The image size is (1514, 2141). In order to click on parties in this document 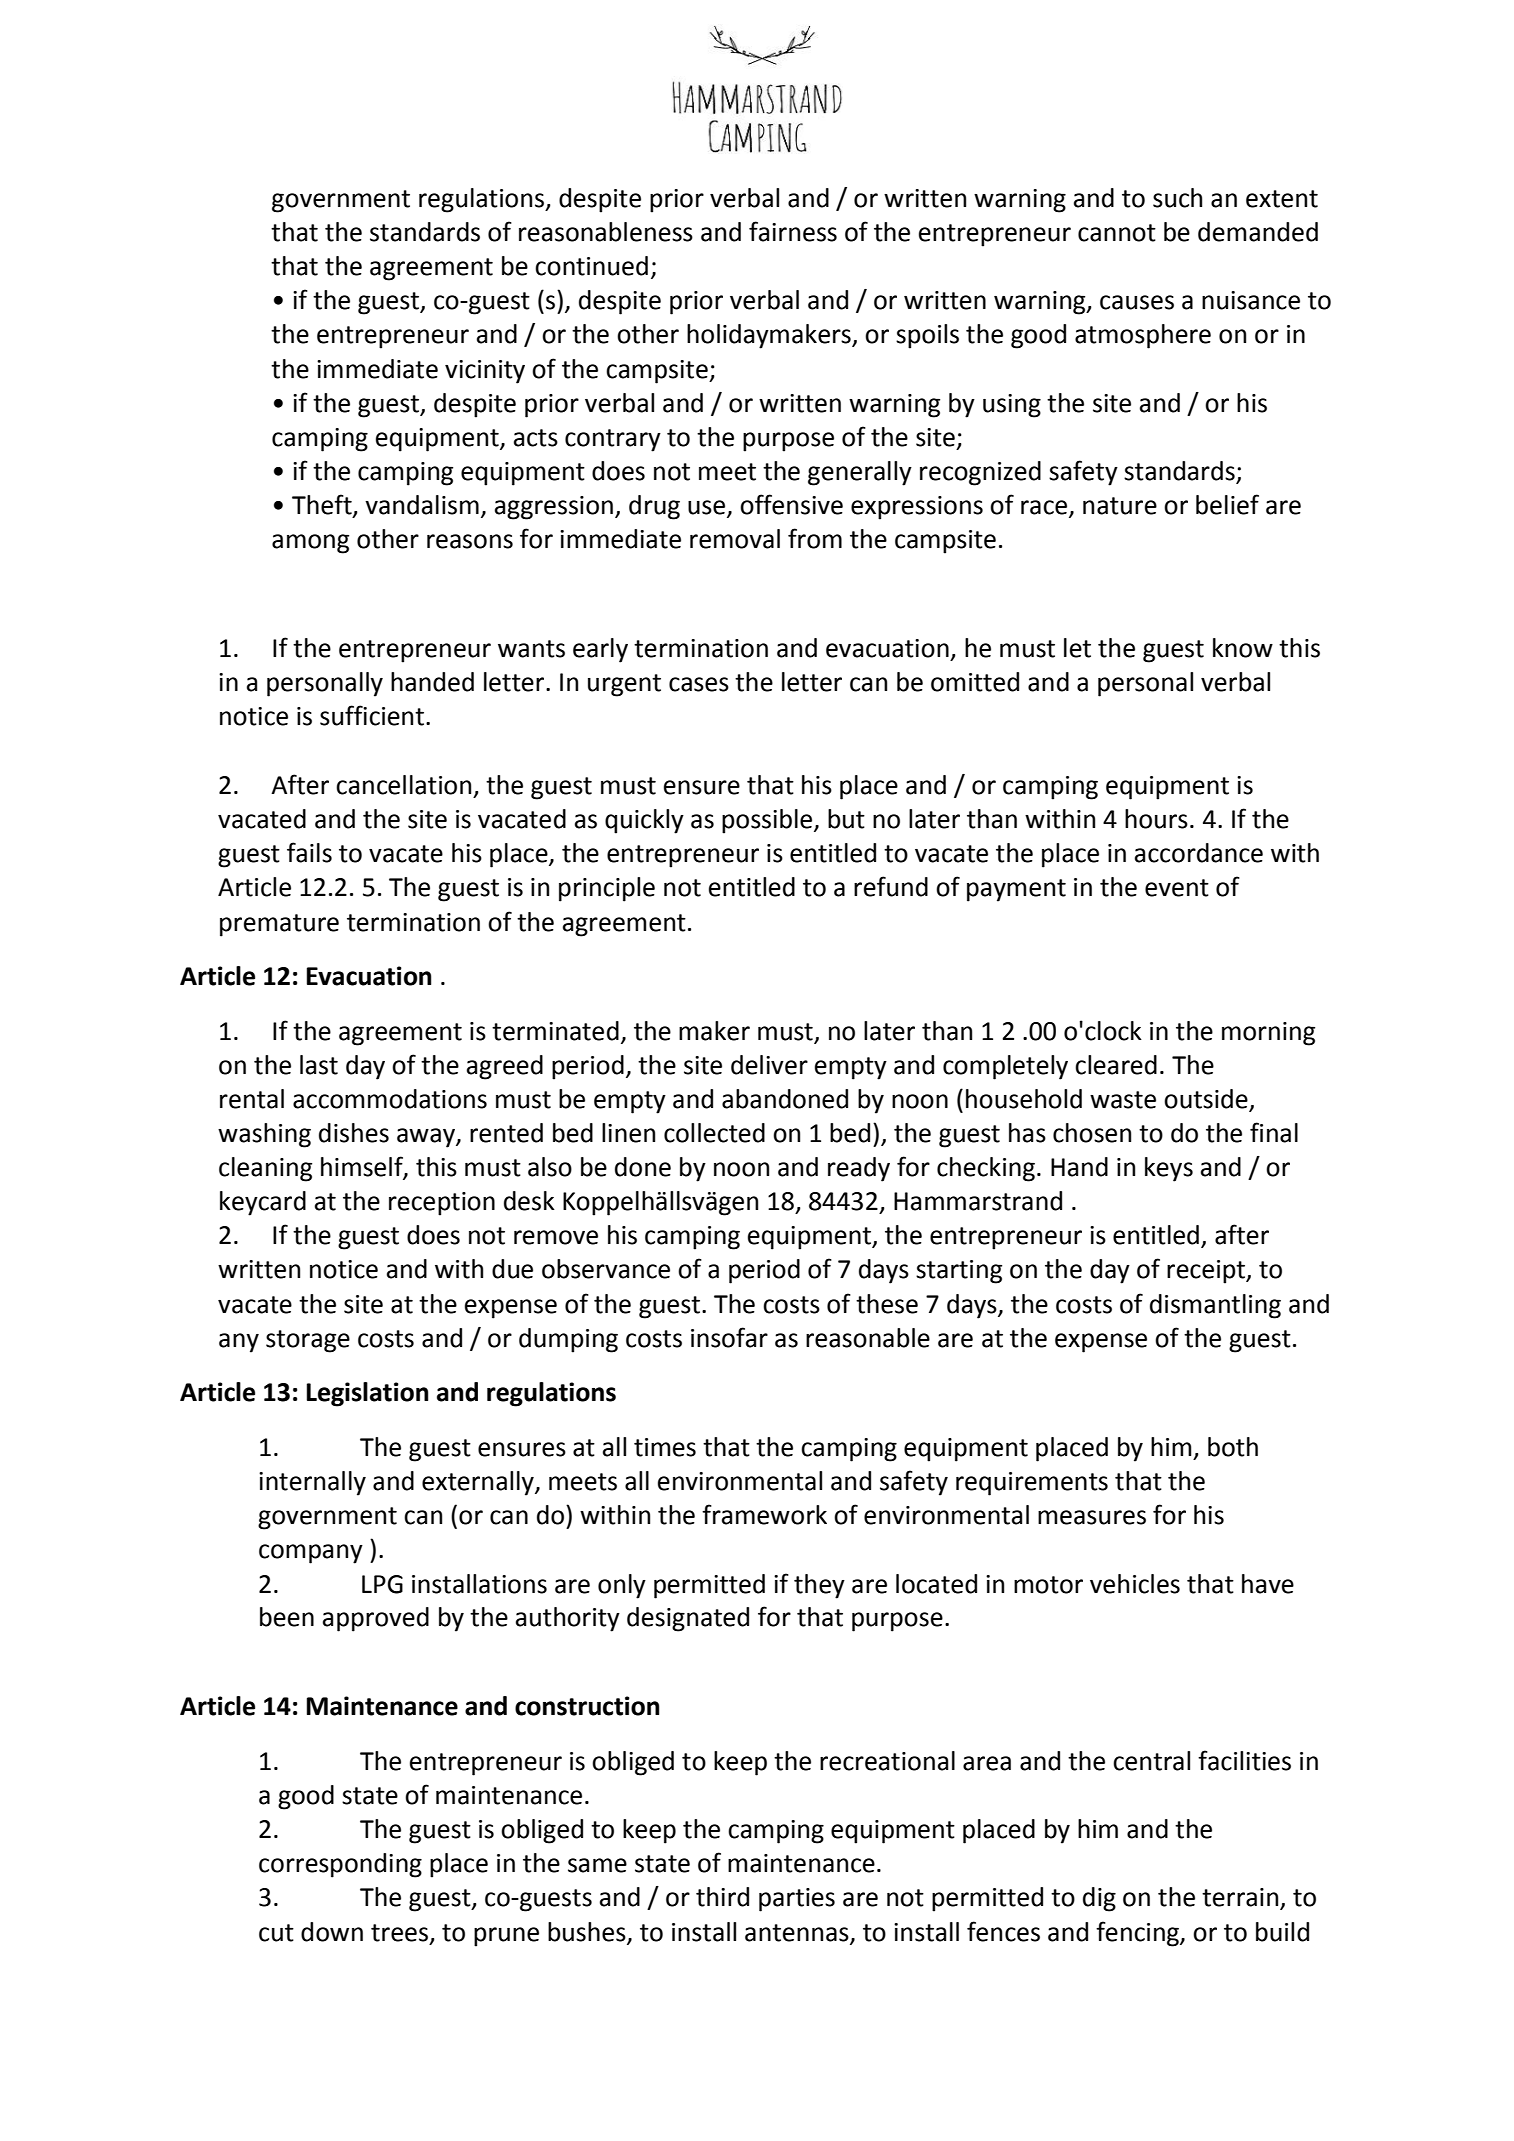, I will do `click(797, 1900)`.
